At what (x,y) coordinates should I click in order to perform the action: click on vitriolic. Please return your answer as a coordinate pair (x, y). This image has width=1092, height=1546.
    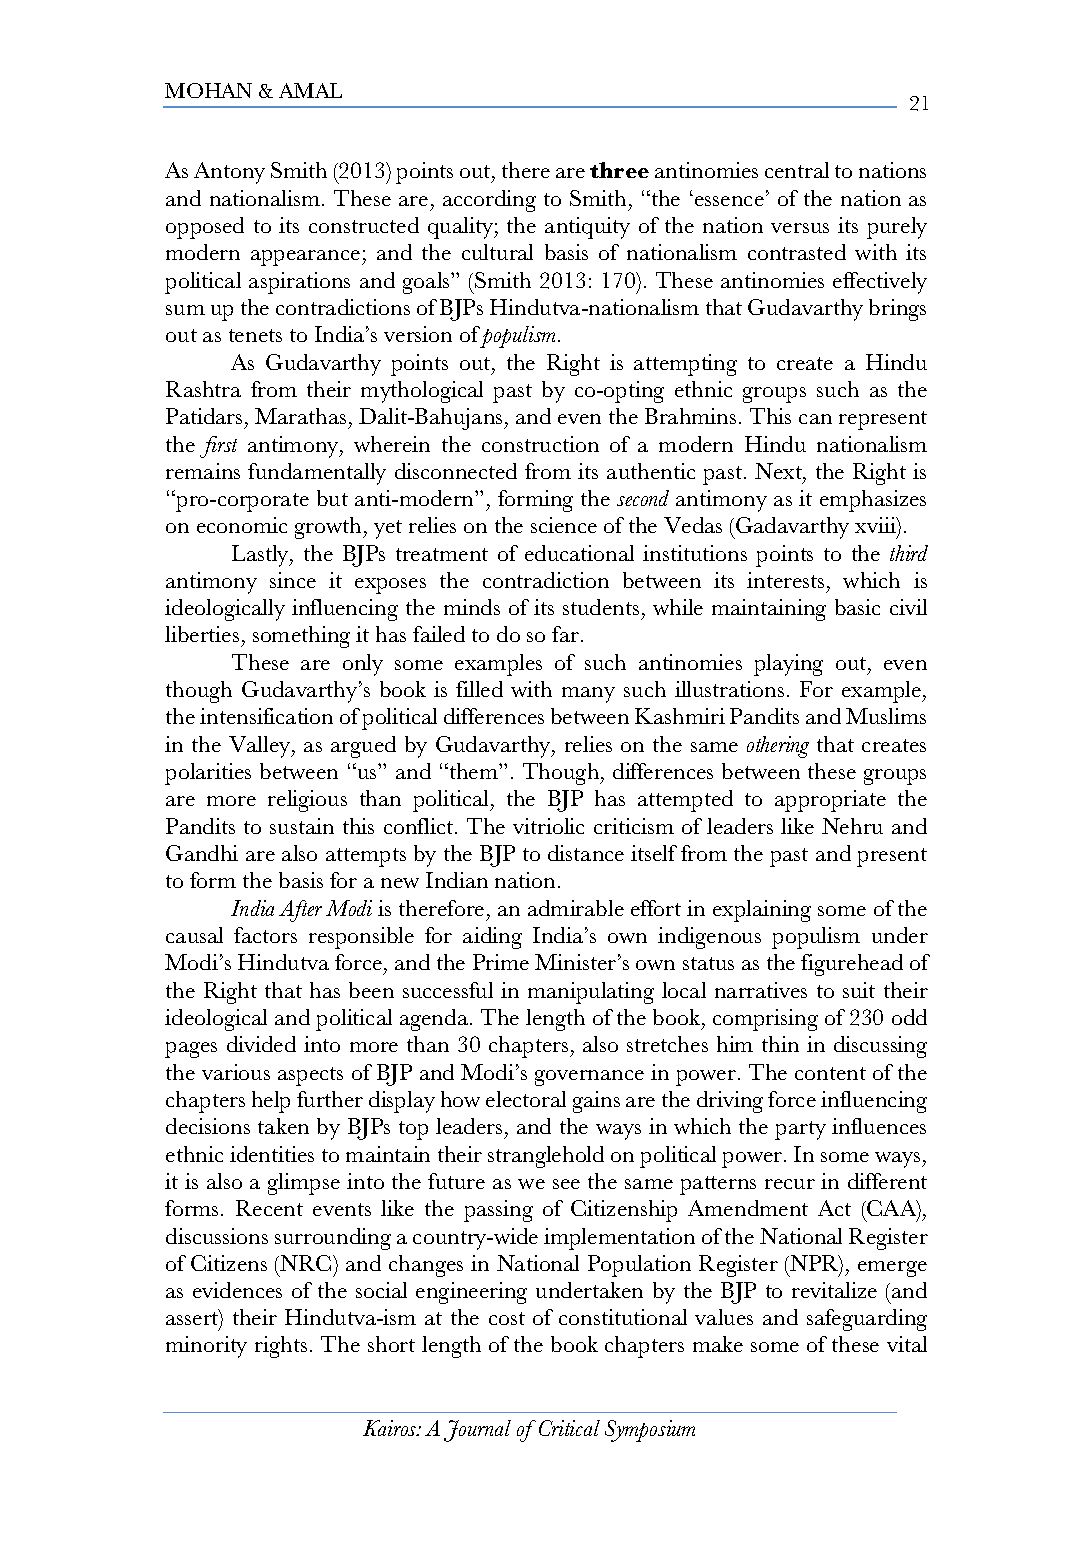
    Looking at the image, I should click on (548, 826).
